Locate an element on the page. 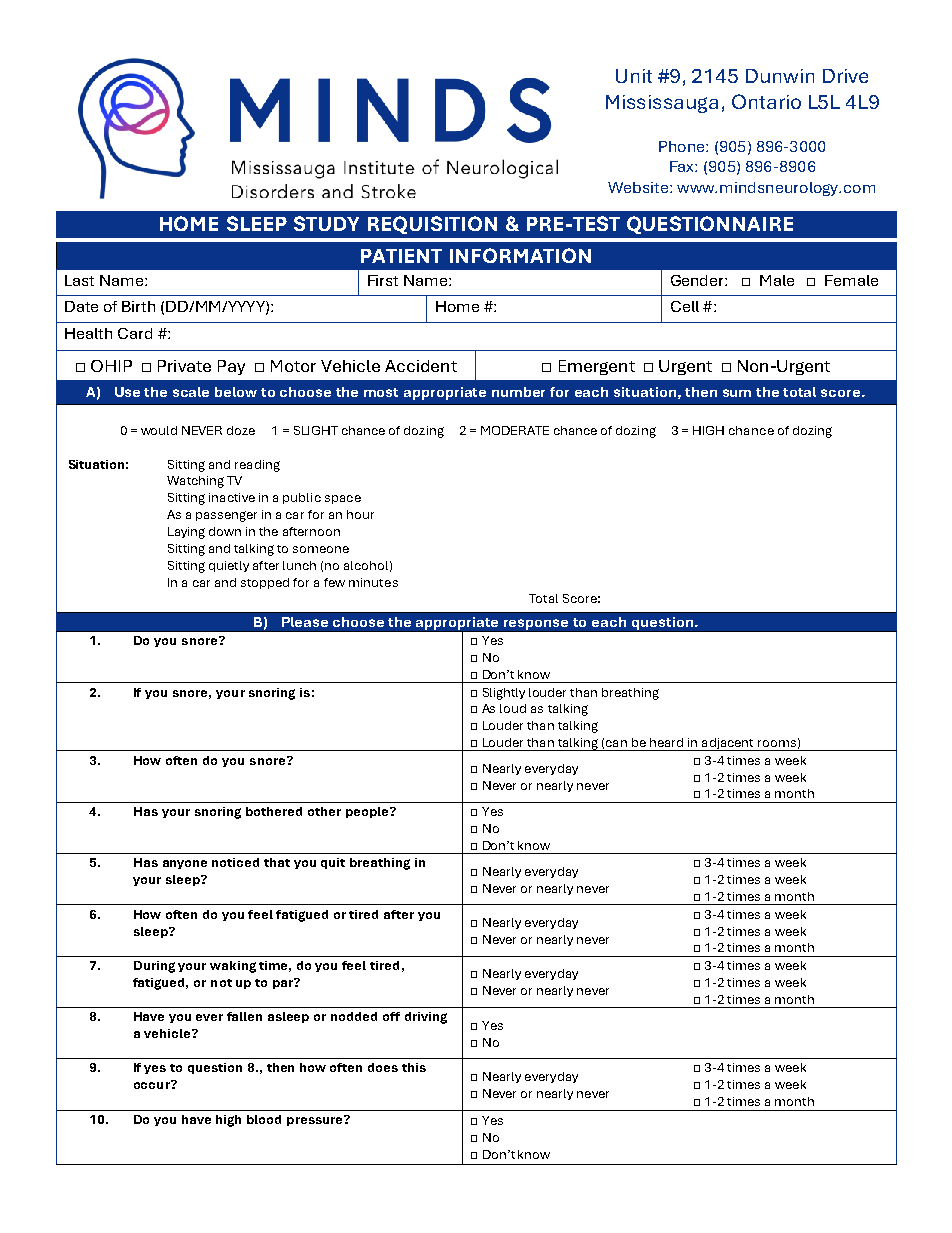 The height and width of the document is (1233, 952). adjacent is located at coordinates (728, 744).
